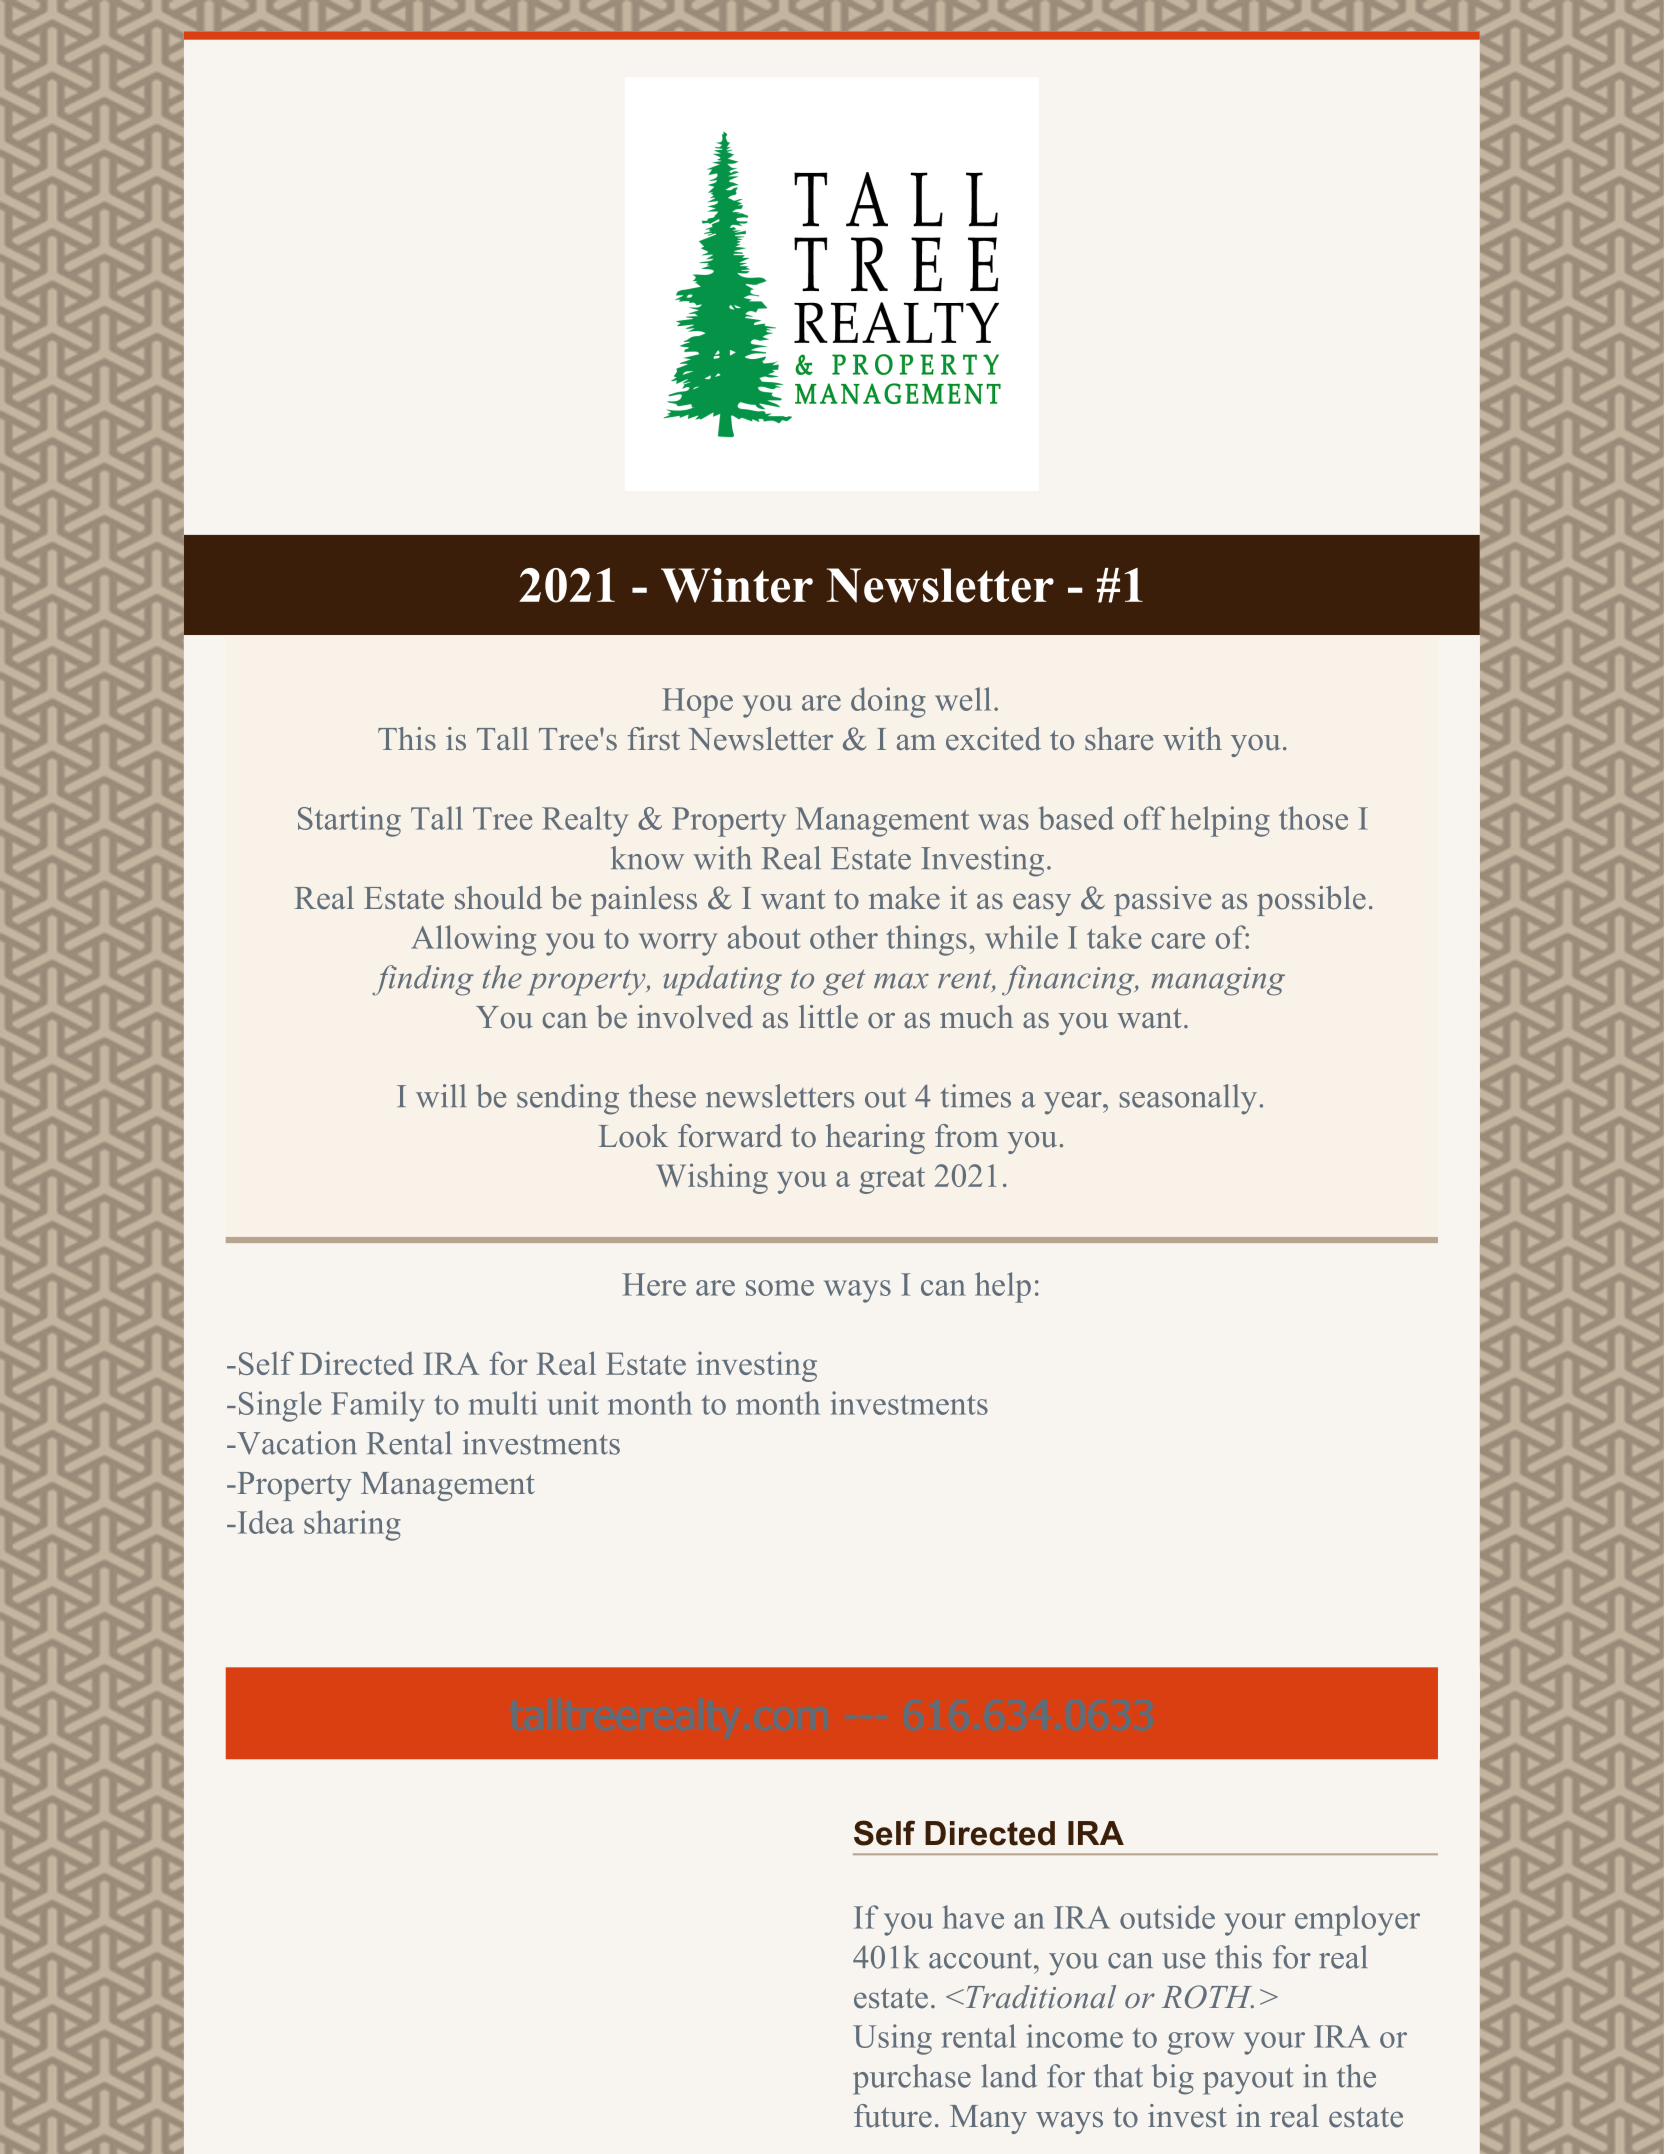 This screenshot has width=1665, height=2154. Describe the element at coordinates (912, 2079) in the screenshot. I see `purchase` at that location.
